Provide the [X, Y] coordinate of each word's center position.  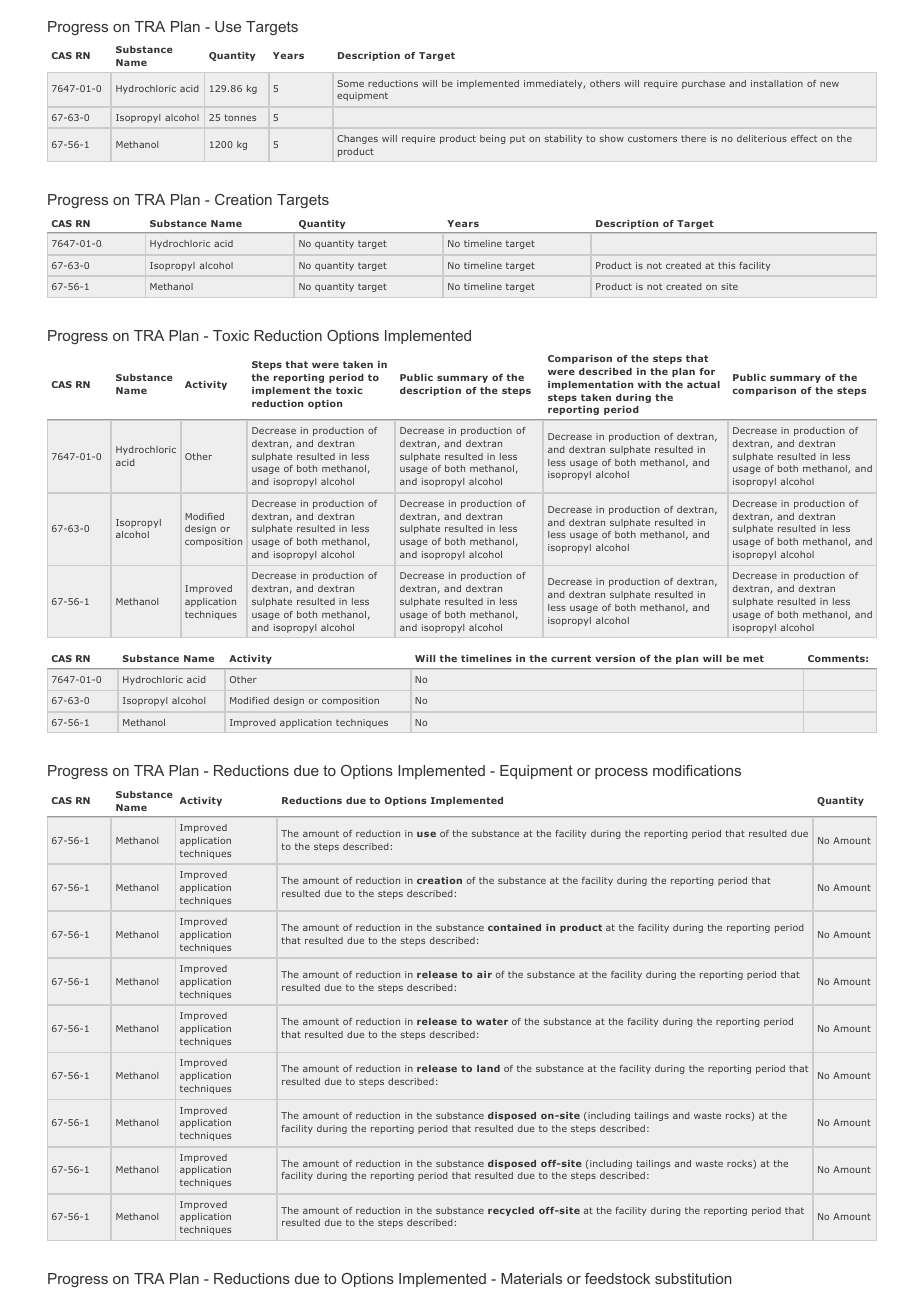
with [649, 384]
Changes [357, 139]
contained [514, 927]
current [571, 658]
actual [703, 384]
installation [777, 83]
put [517, 139]
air [484, 974]
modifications [697, 770]
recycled [511, 1211]
